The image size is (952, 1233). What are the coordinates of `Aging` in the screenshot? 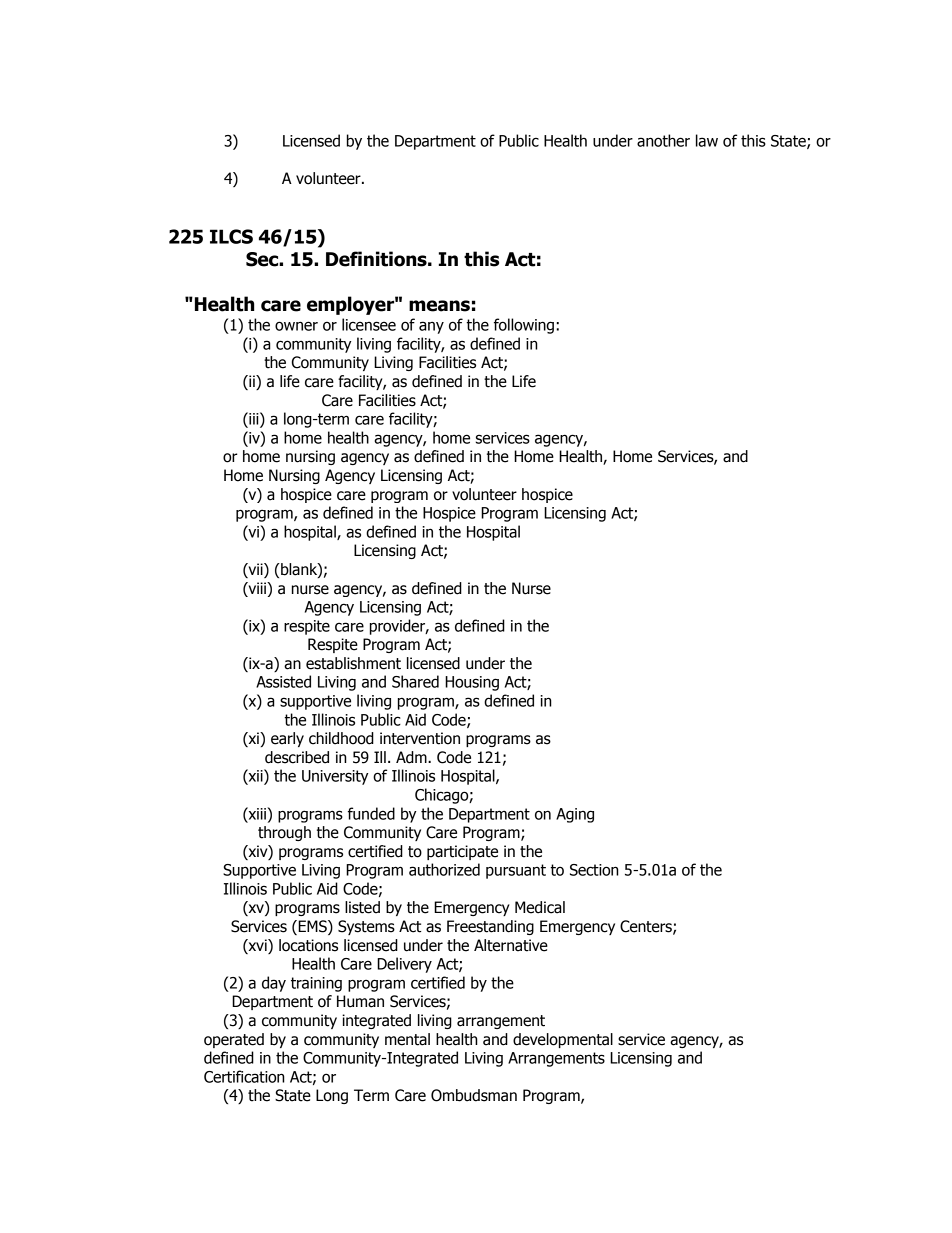 It's located at (575, 815).
